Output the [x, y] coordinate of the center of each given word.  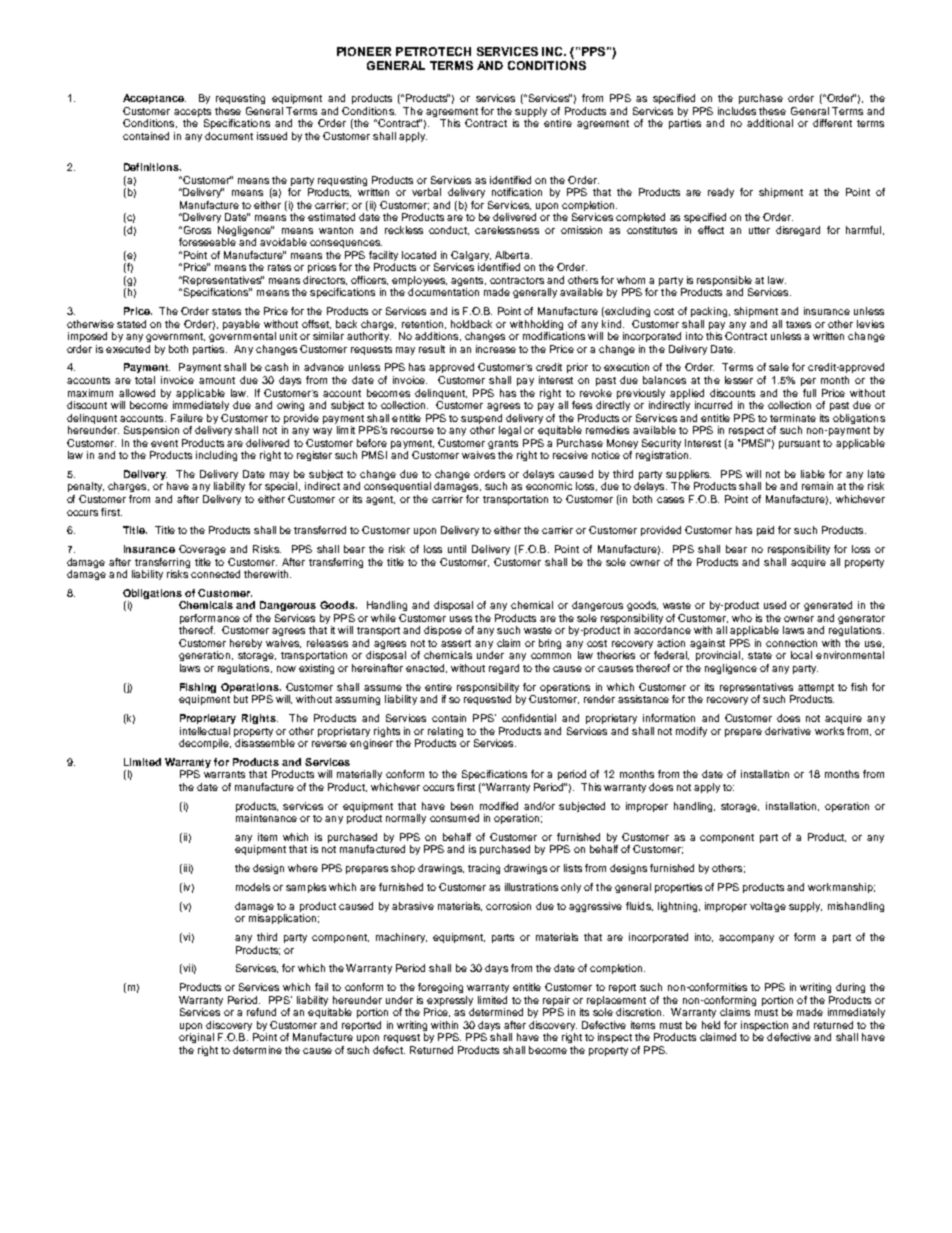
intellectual [205, 731]
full [809, 393]
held [711, 1025]
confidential [529, 718]
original [196, 1038]
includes [737, 111]
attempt [816, 688]
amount [217, 380]
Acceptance [154, 99]
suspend [481, 419]
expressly [450, 1001]
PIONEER [364, 51]
